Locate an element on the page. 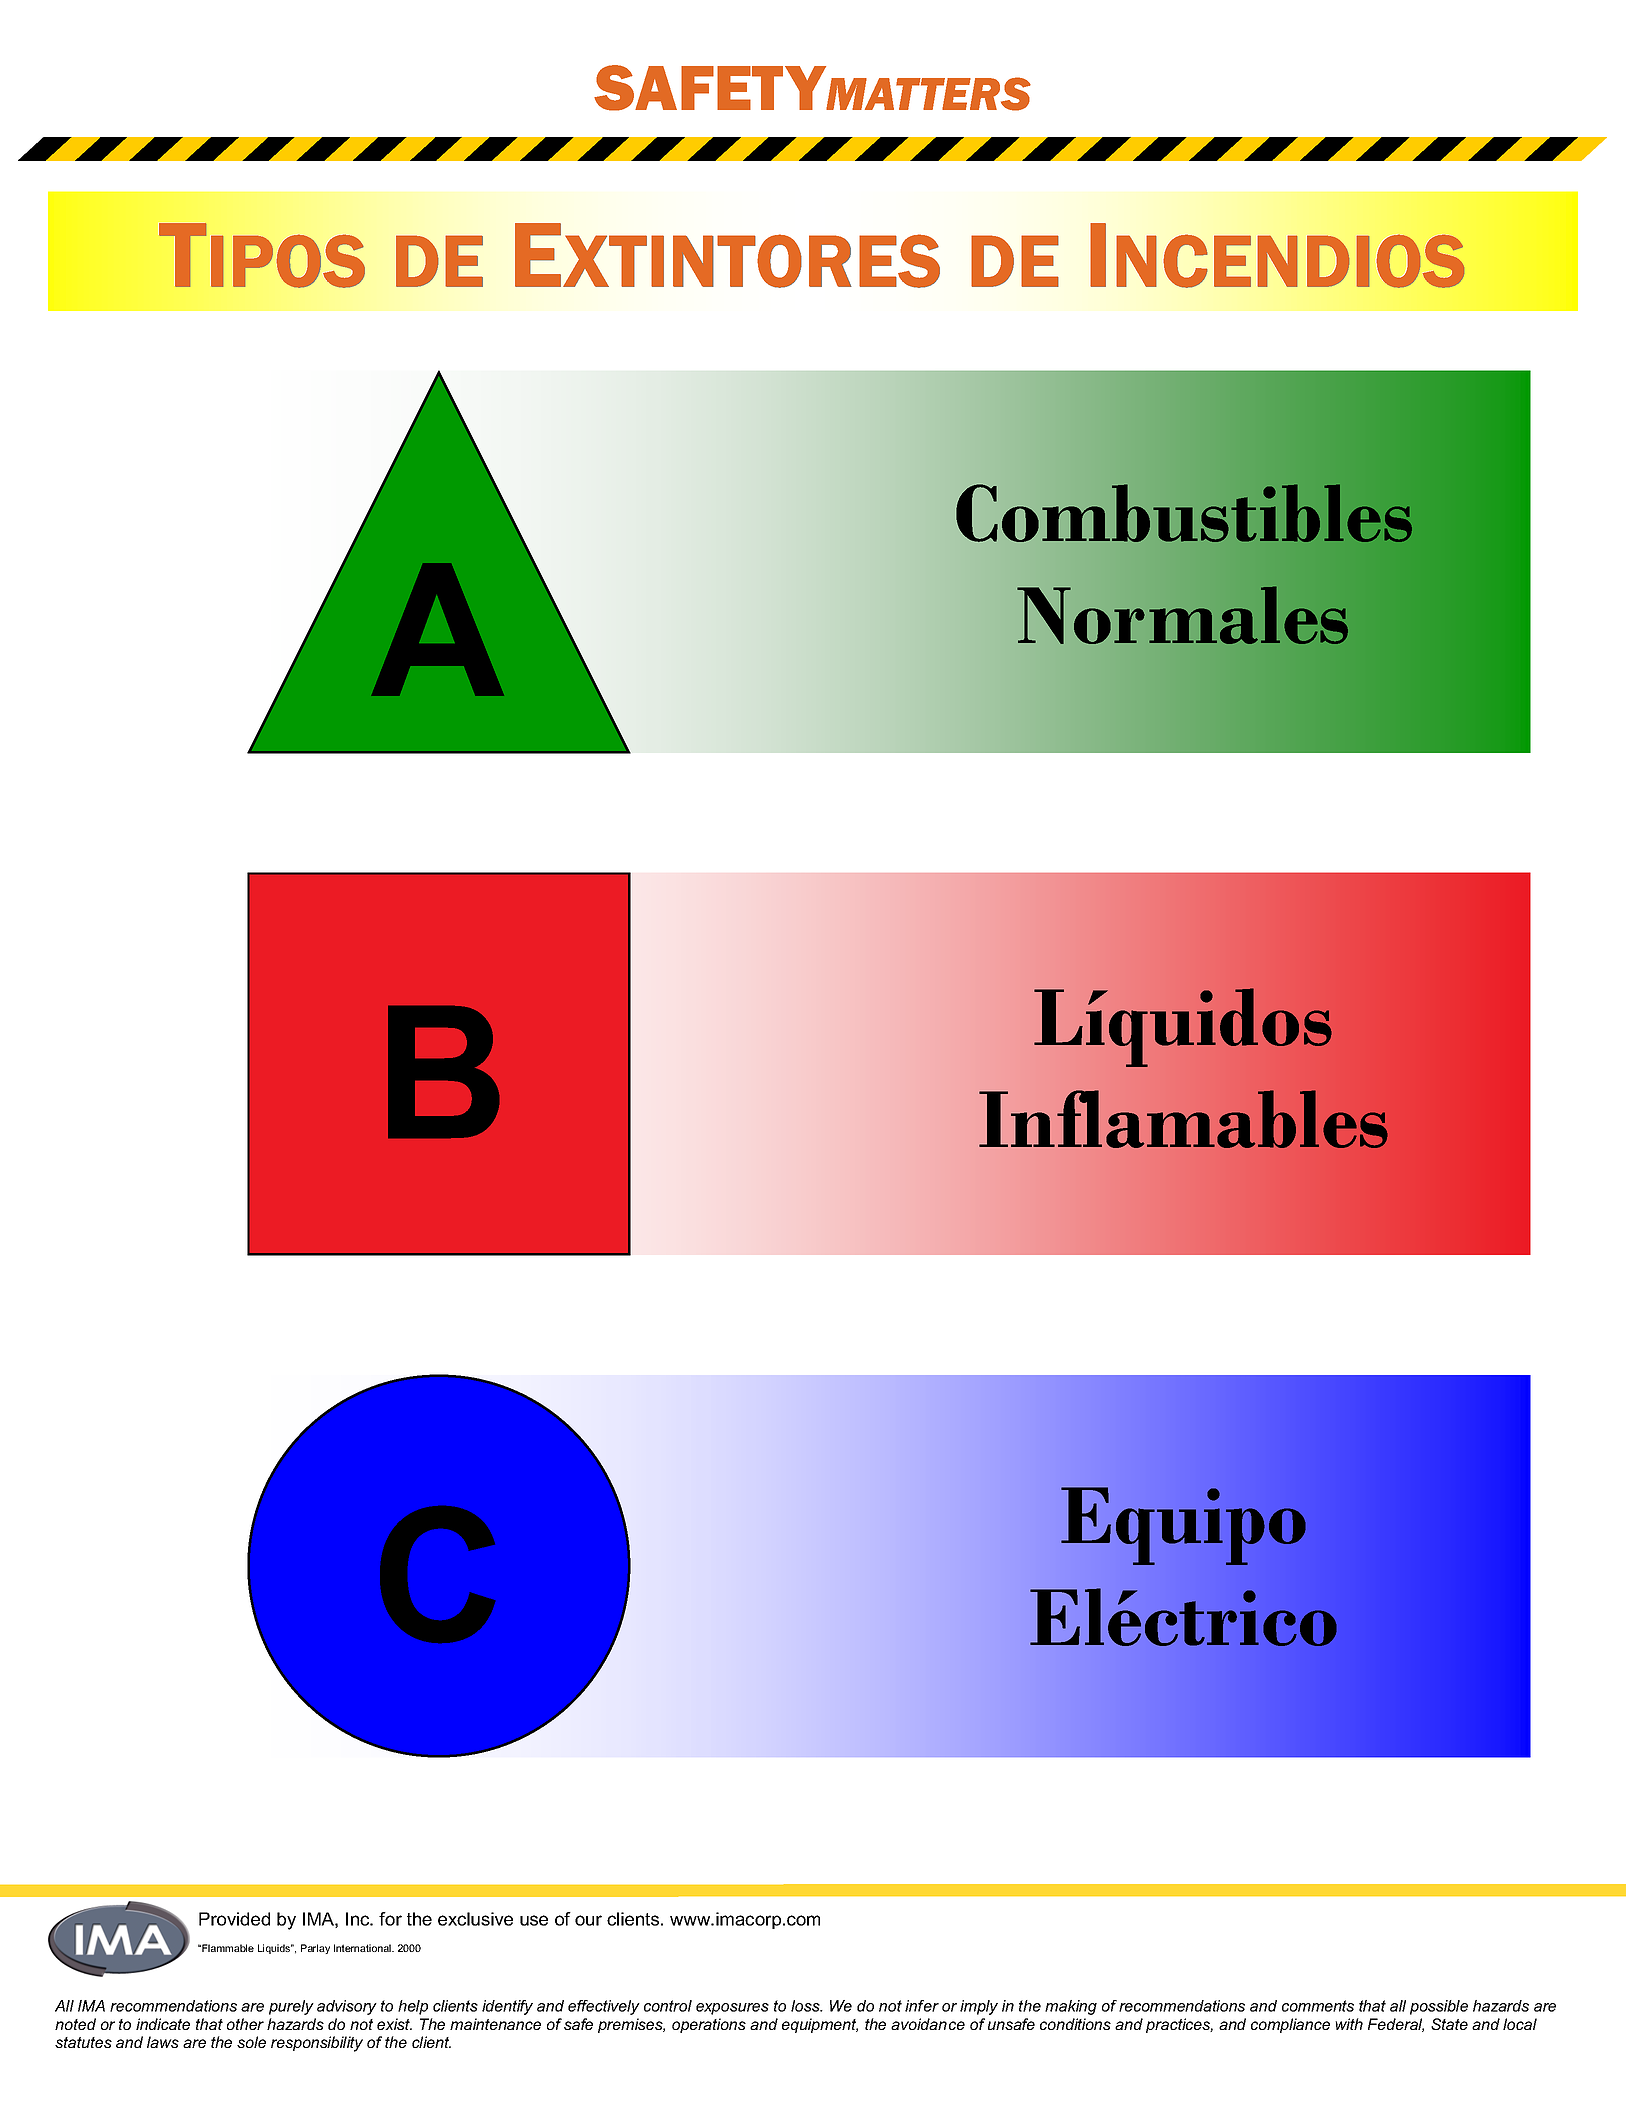 This document has height=2104, width=1626. possible is located at coordinates (1439, 2007).
